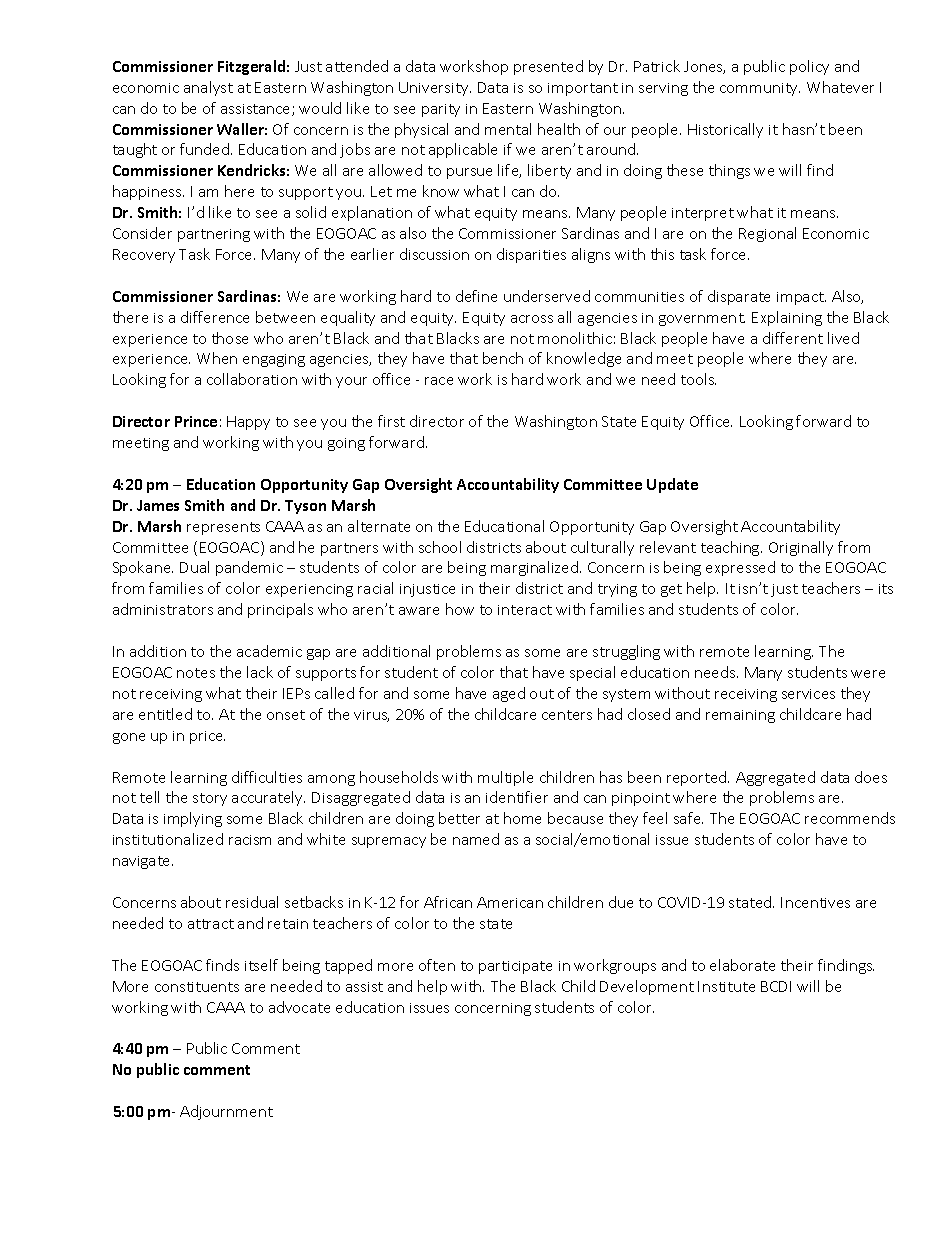 The width and height of the document is (952, 1233). I want to click on constituents, so click(197, 987).
